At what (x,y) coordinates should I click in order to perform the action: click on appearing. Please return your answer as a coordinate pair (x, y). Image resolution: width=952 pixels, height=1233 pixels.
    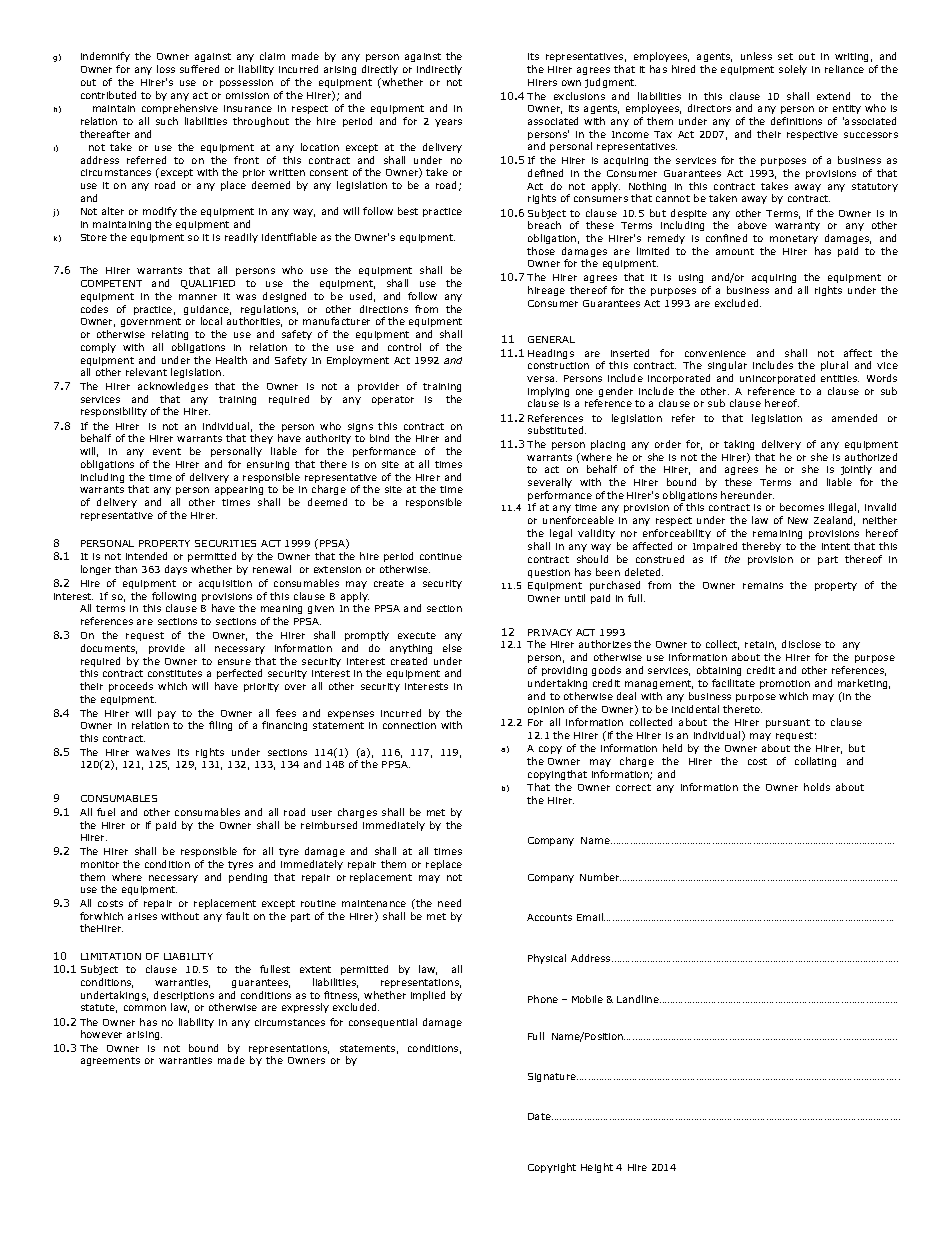
    Looking at the image, I should click on (239, 490).
